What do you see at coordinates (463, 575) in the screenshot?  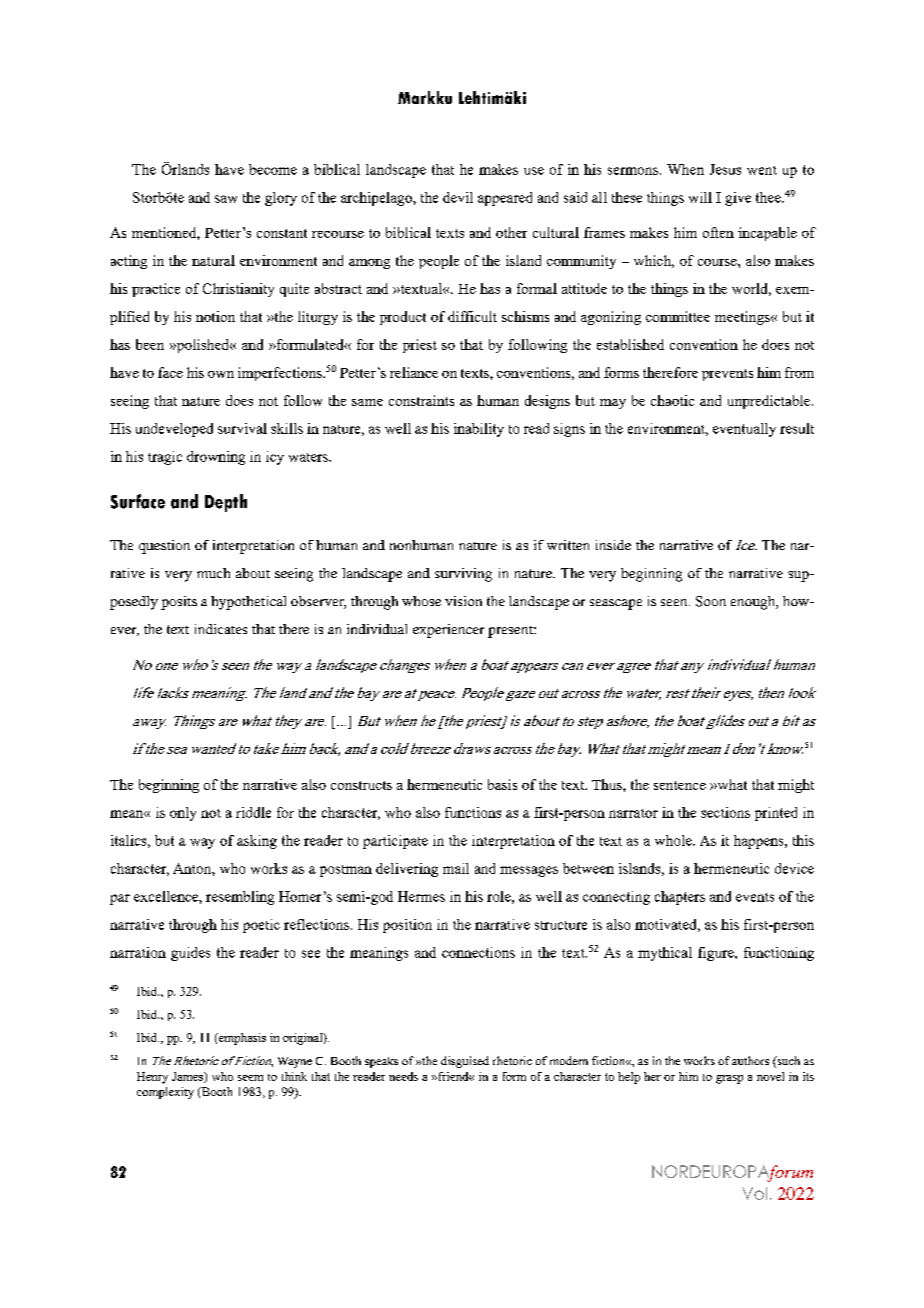 I see `surviving` at bounding box center [463, 575].
